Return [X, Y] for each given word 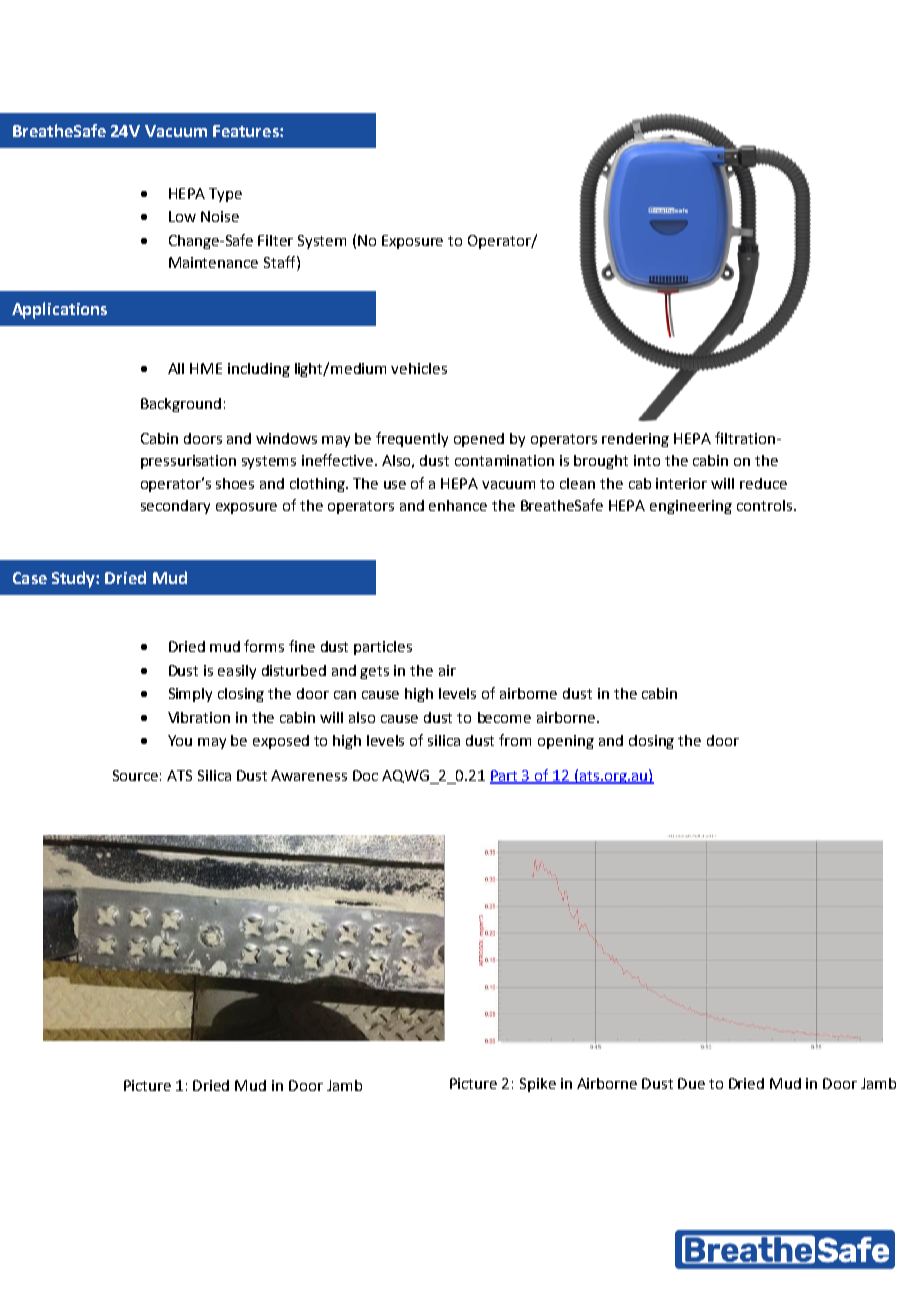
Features [247, 131]
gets [374, 672]
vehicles [419, 368]
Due [691, 1083]
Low [182, 216]
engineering [691, 507]
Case [30, 578]
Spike [538, 1085]
